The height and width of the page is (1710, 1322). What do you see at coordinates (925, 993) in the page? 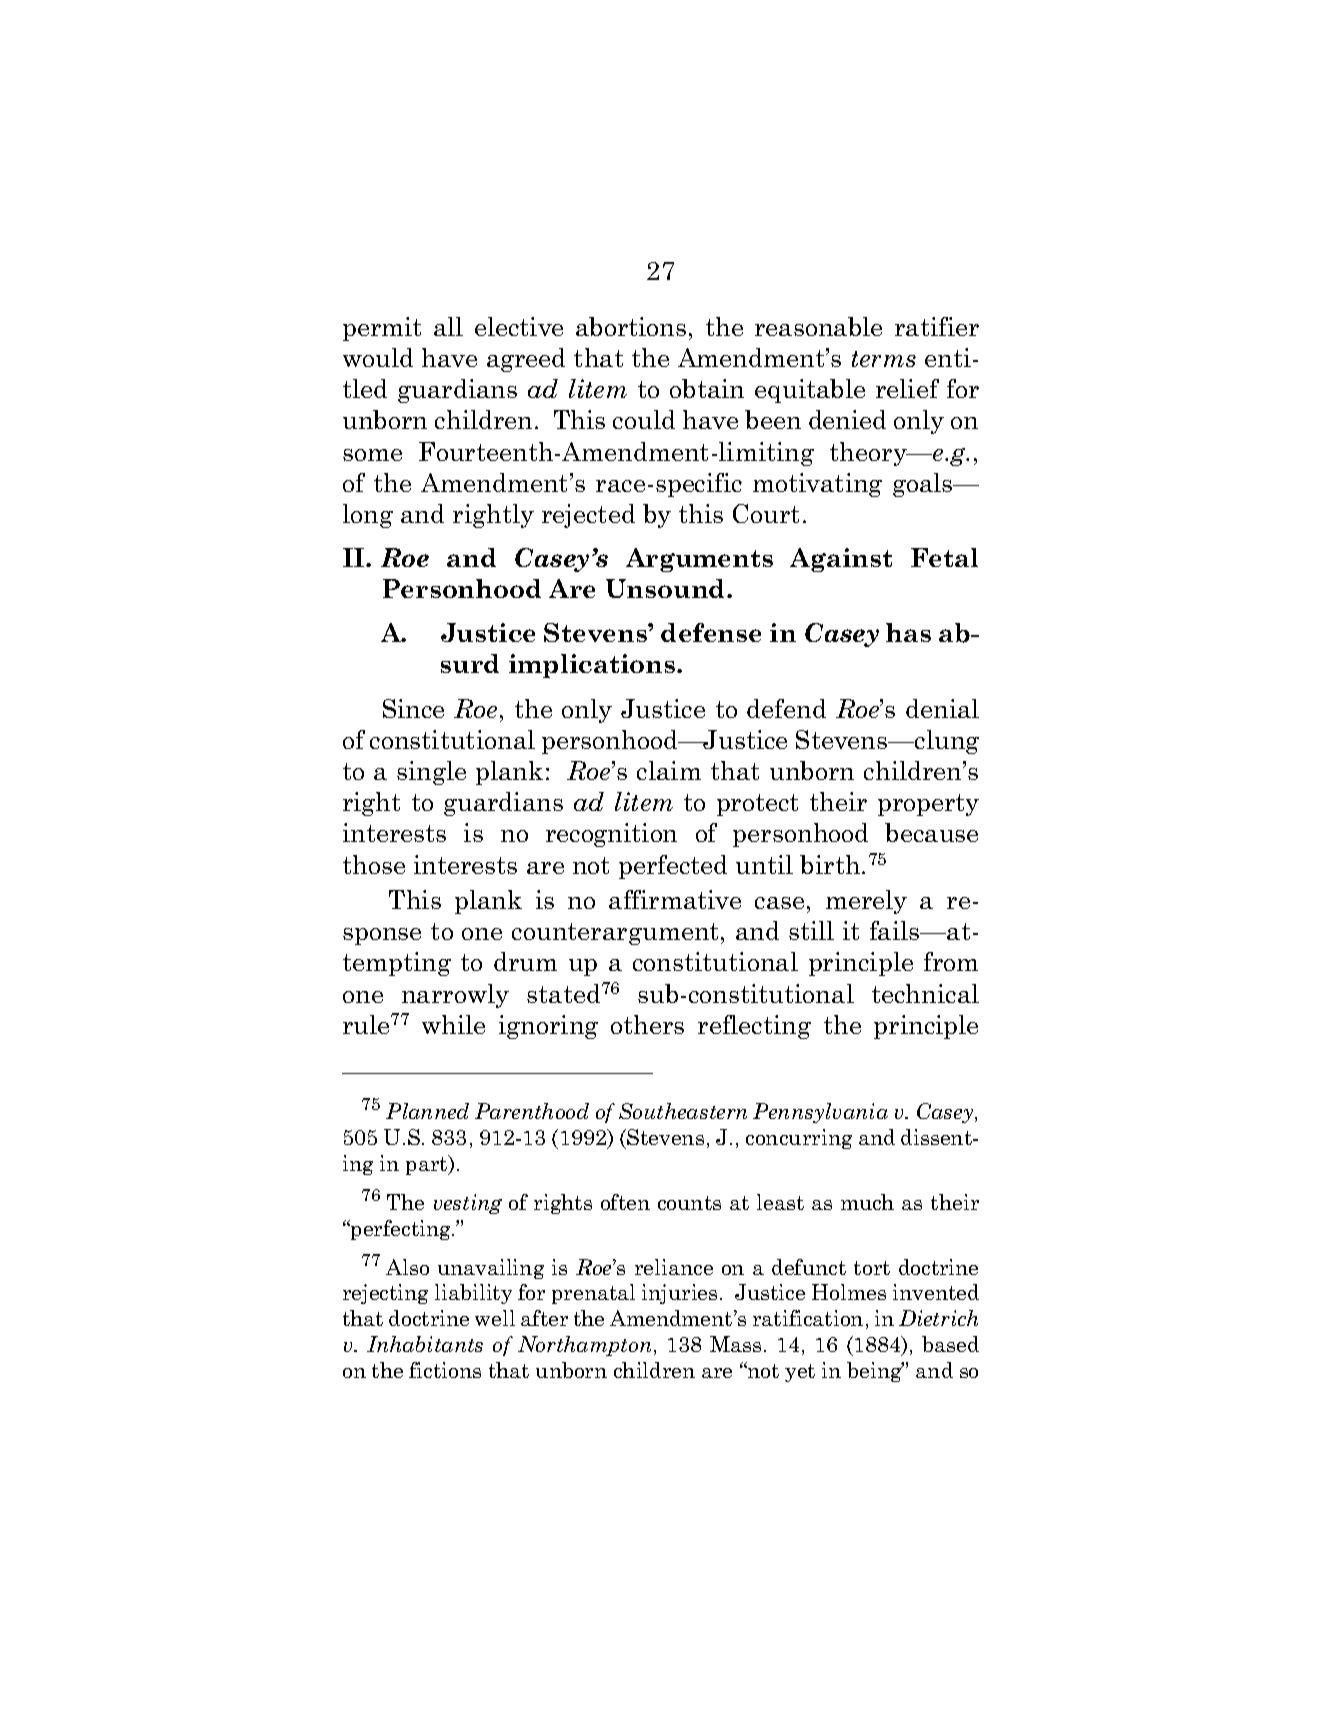
I see `technical` at bounding box center [925, 993].
